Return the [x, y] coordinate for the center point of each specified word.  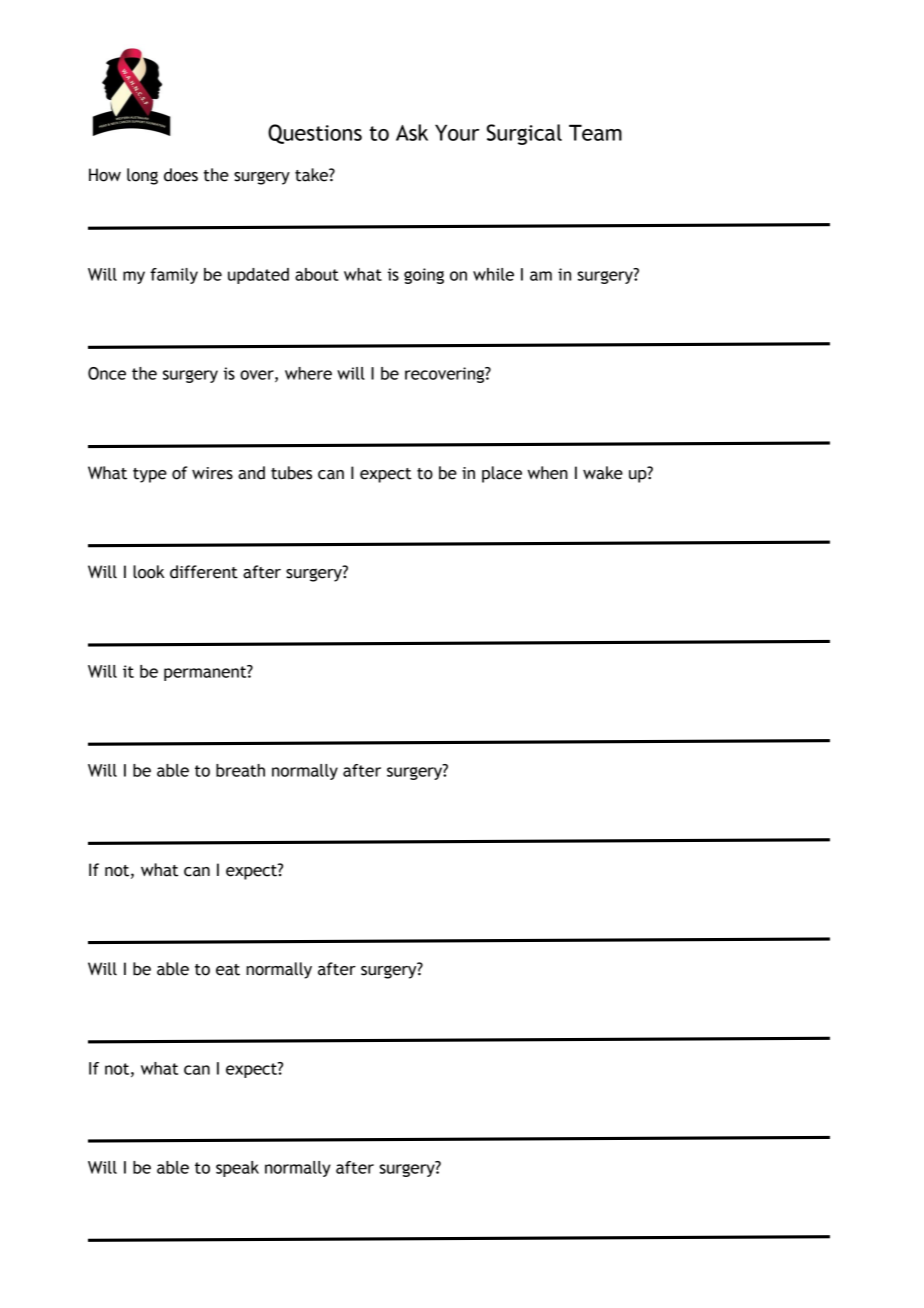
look [149, 572]
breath [240, 770]
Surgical [524, 134]
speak [237, 1169]
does [181, 175]
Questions [315, 134]
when [547, 473]
